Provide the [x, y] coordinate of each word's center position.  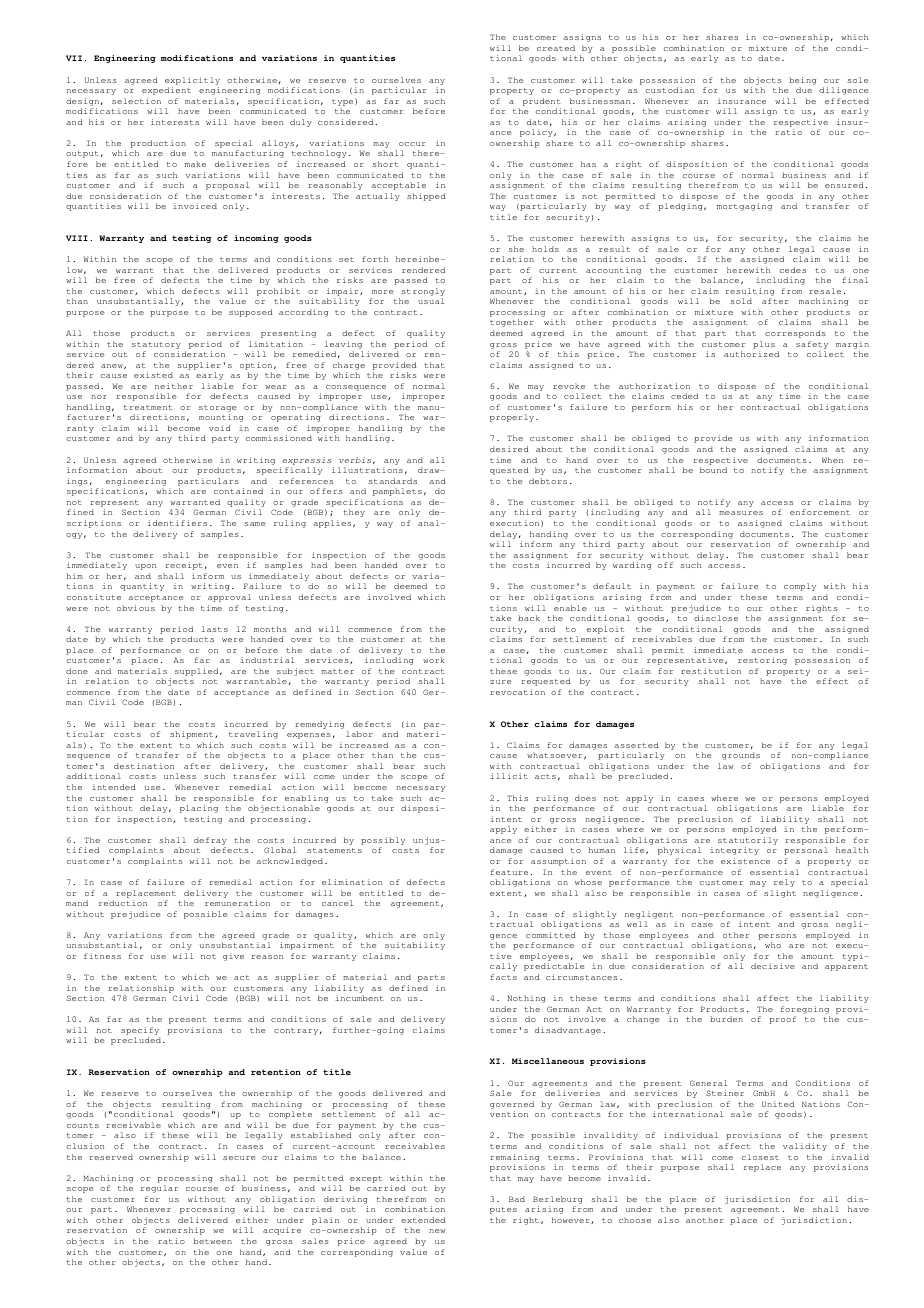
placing [199, 809]
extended [423, 1220]
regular [159, 1189]
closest [760, 1157]
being [802, 81]
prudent [542, 102]
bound [713, 470]
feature [509, 872]
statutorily [748, 842]
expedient [166, 91]
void [220, 428]
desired [509, 449]
